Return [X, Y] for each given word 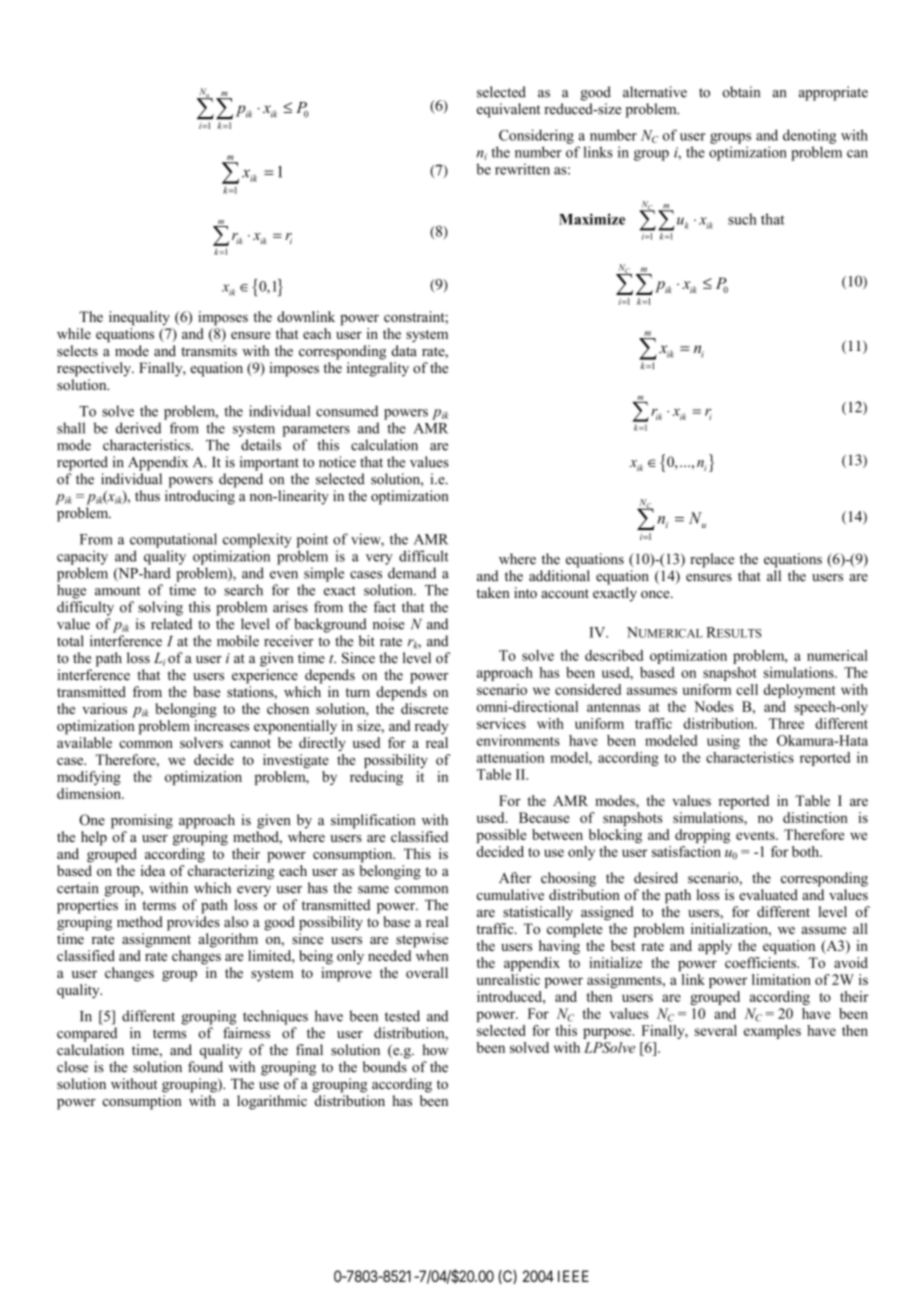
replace [712, 560]
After [515, 878]
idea [152, 870]
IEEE [573, 1276]
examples [772, 1032]
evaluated [768, 894]
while [74, 333]
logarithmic [272, 1102]
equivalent [508, 110]
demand [412, 573]
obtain [741, 92]
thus [147, 496]
